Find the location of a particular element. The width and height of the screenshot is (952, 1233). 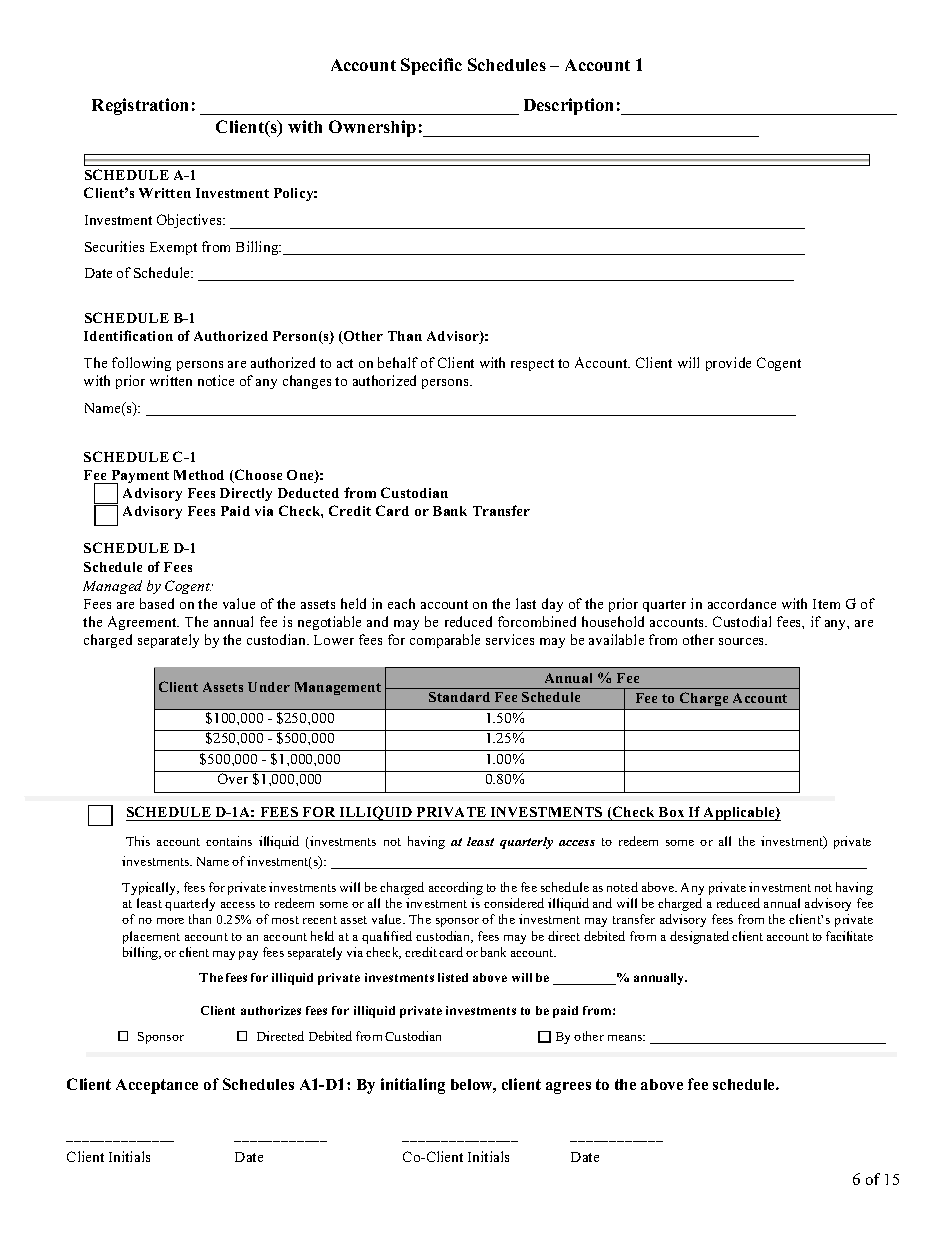

notice is located at coordinates (216, 380).
